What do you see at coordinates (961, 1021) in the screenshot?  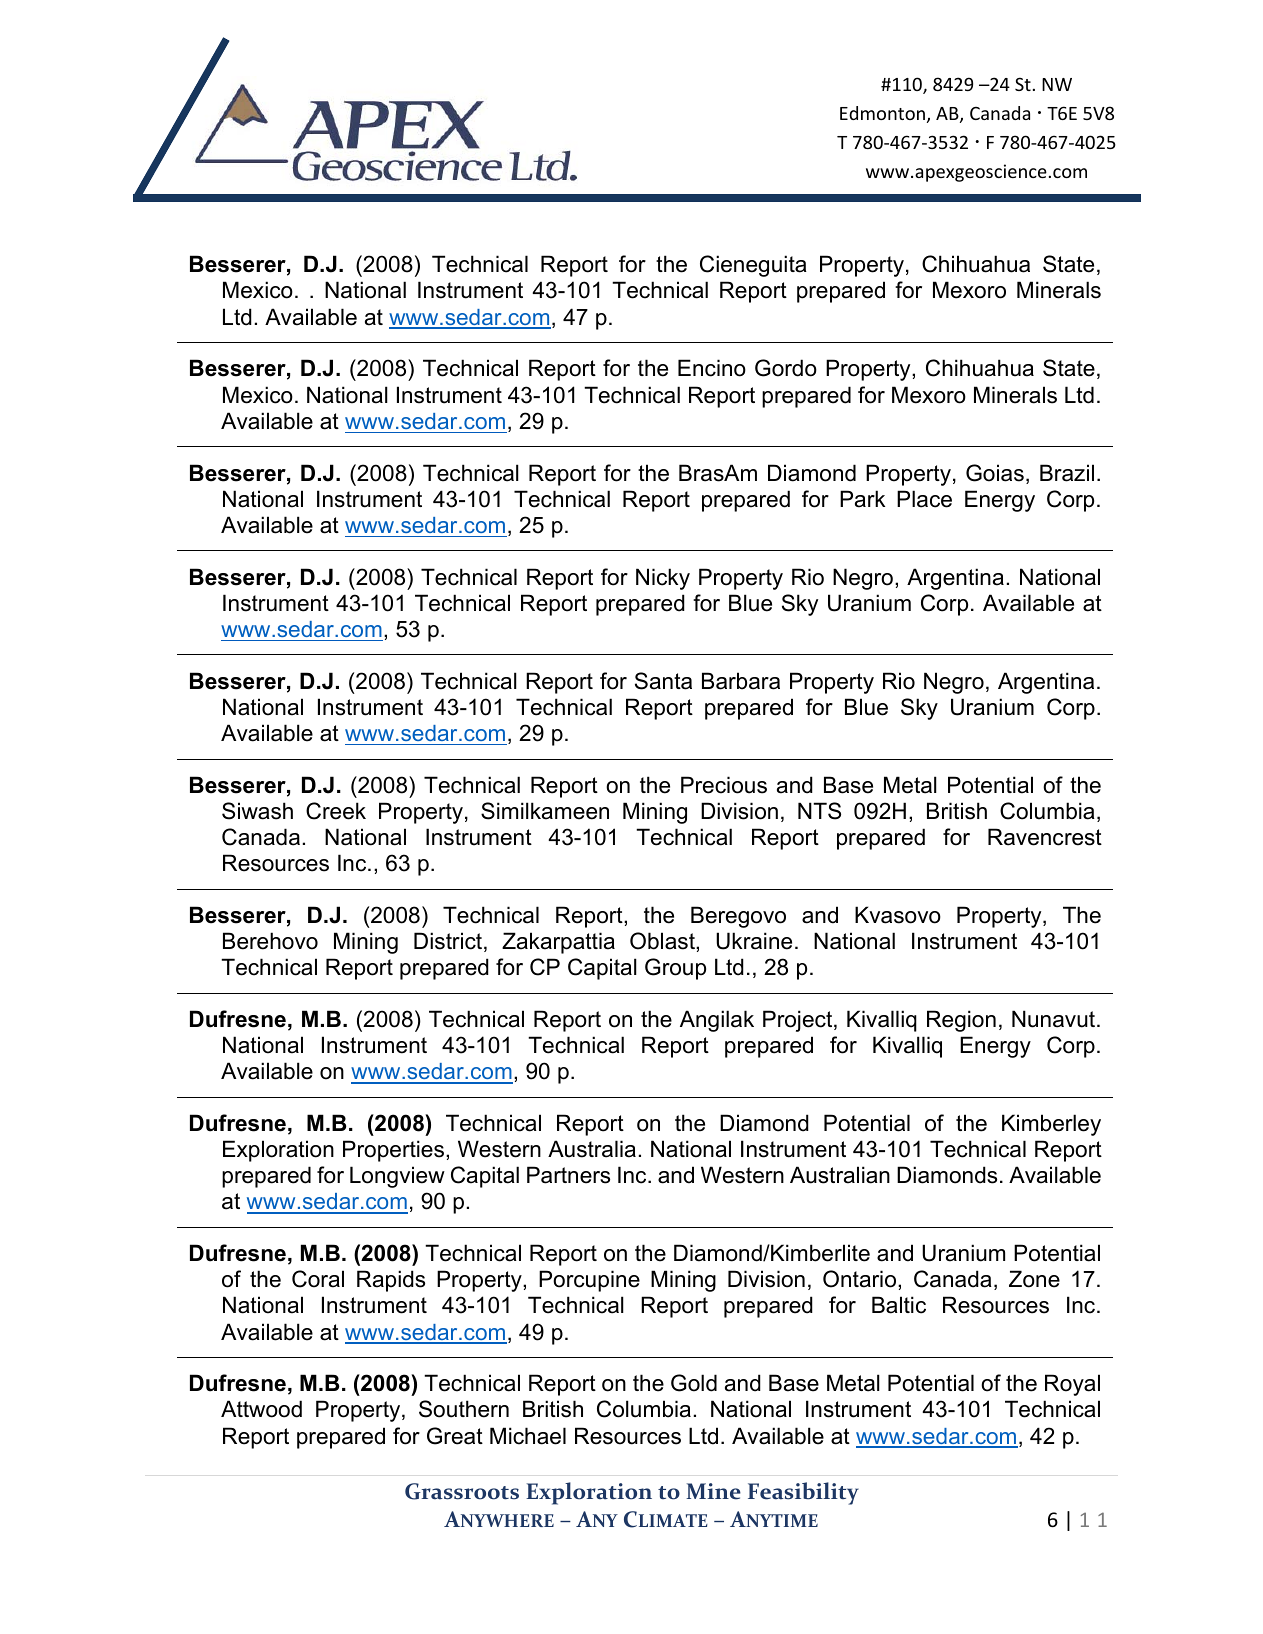 I see `Region` at bounding box center [961, 1021].
